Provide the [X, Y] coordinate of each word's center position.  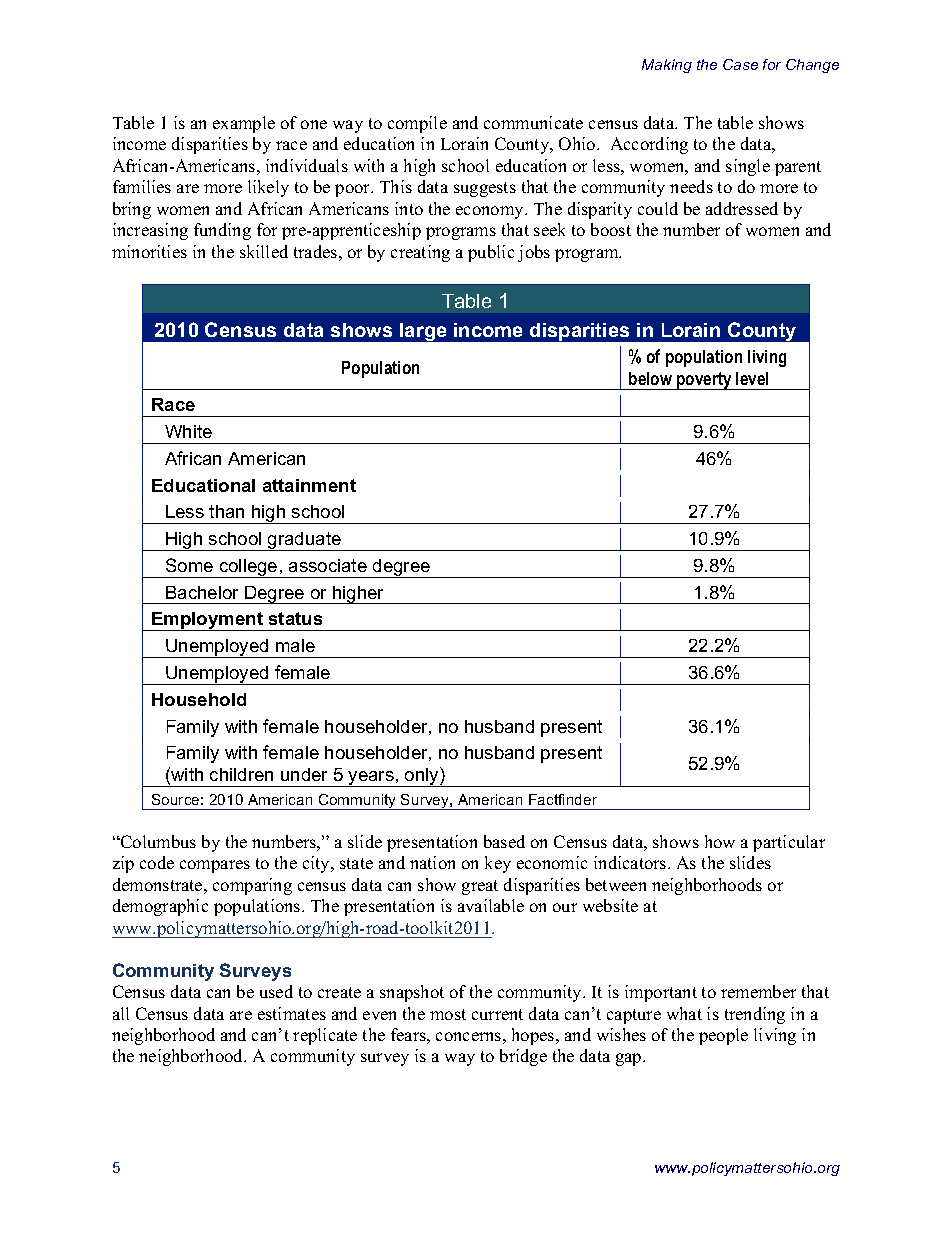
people [723, 1036]
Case [740, 64]
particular [789, 843]
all [121, 1013]
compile [417, 124]
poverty [704, 381]
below [650, 378]
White [188, 431]
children [241, 774]
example [244, 124]
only [422, 777]
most [448, 1014]
